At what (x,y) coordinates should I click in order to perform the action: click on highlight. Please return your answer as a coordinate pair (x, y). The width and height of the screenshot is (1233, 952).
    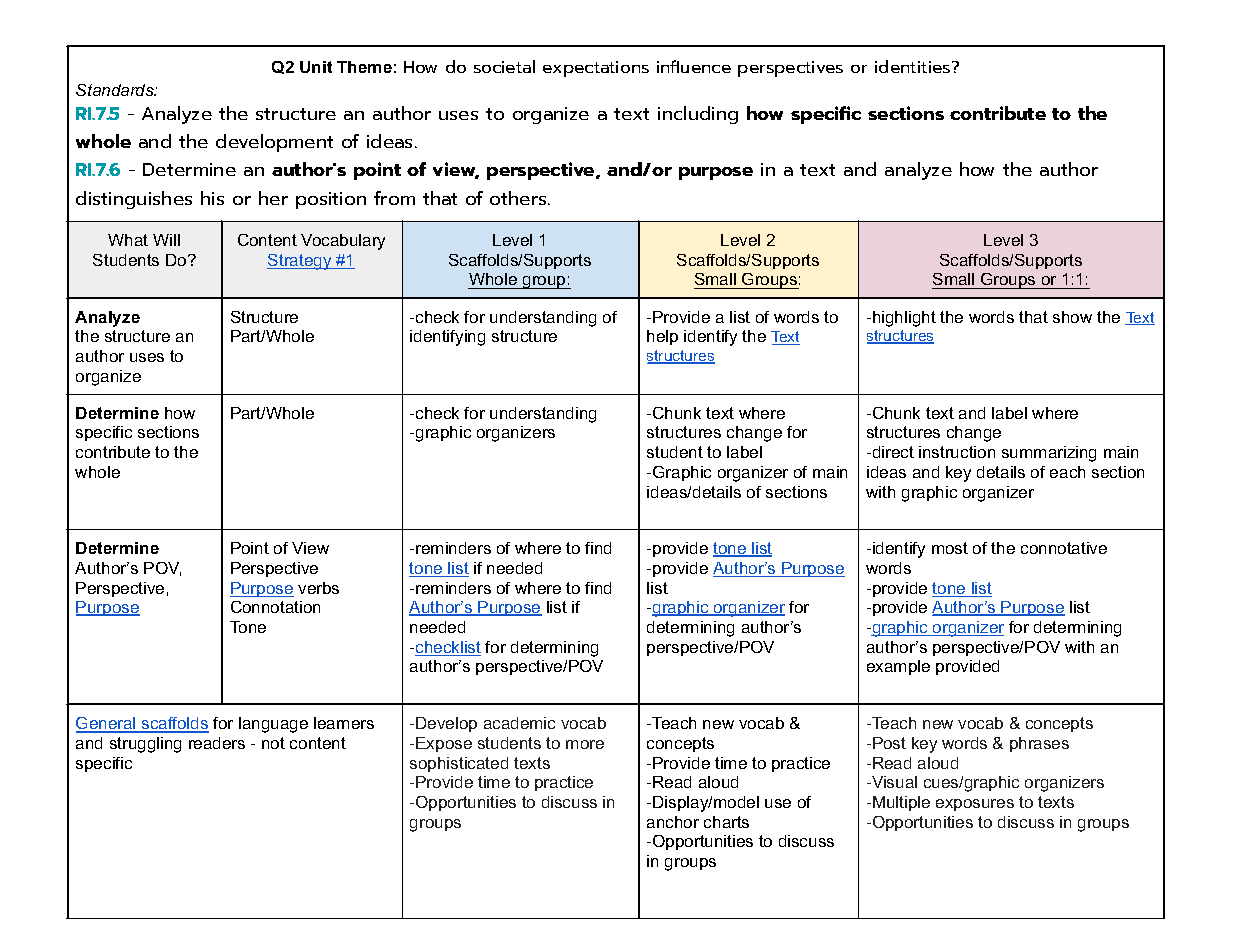
    Looking at the image, I should click on (904, 319).
